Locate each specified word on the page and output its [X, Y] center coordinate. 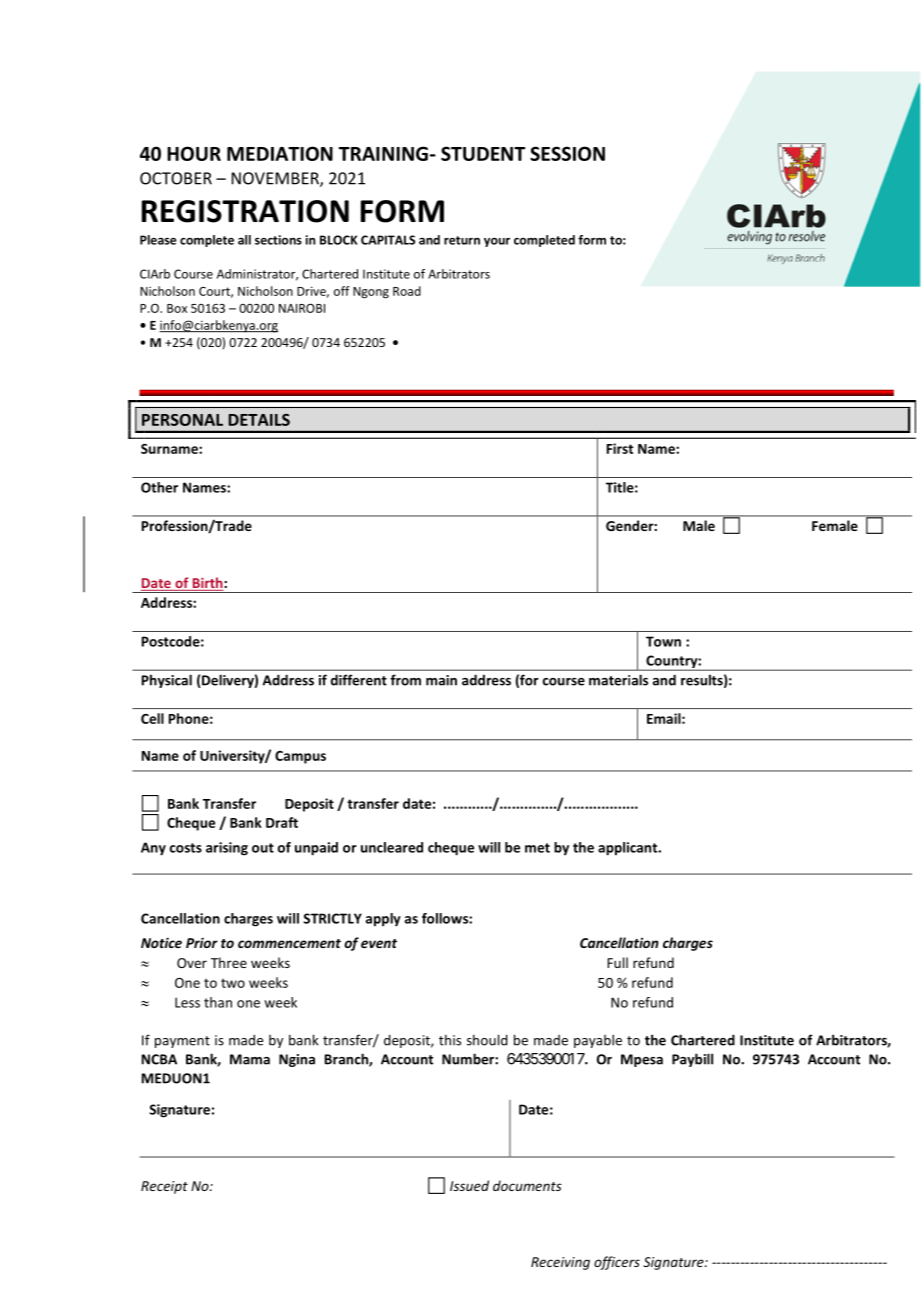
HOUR [194, 153]
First [620, 448]
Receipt [164, 1187]
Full [617, 962]
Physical [167, 681]
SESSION [567, 153]
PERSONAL [182, 420]
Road [407, 291]
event [379, 943]
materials [618, 680]
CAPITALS [388, 240]
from [405, 680]
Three [229, 962]
